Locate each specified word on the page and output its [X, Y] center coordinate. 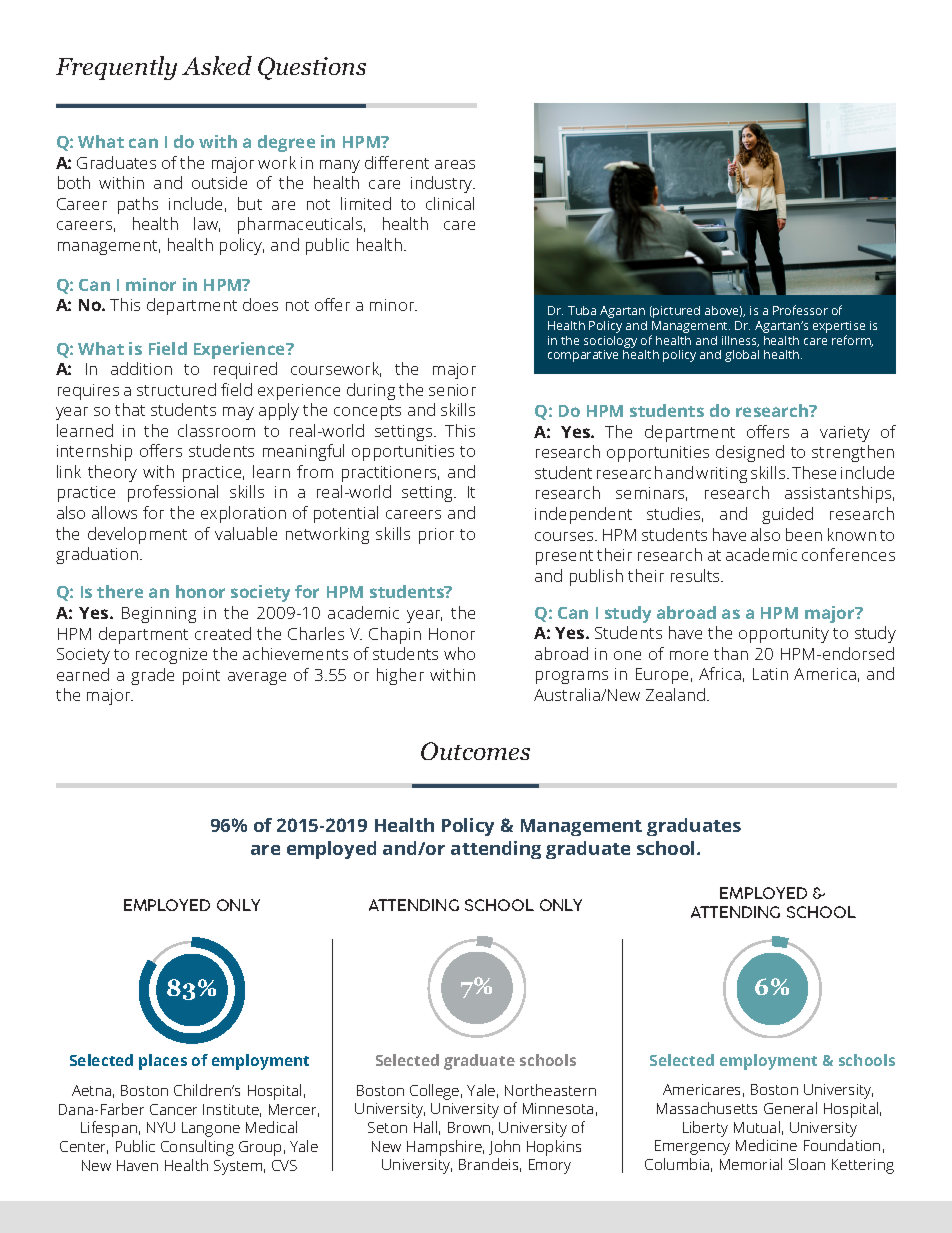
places [163, 1062]
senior [452, 390]
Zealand [677, 694]
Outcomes [475, 751]
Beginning [159, 615]
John [504, 1147]
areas [455, 164]
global [742, 356]
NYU [161, 1127]
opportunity [784, 635]
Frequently [116, 68]
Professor [800, 310]
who [459, 653]
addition [141, 368]
